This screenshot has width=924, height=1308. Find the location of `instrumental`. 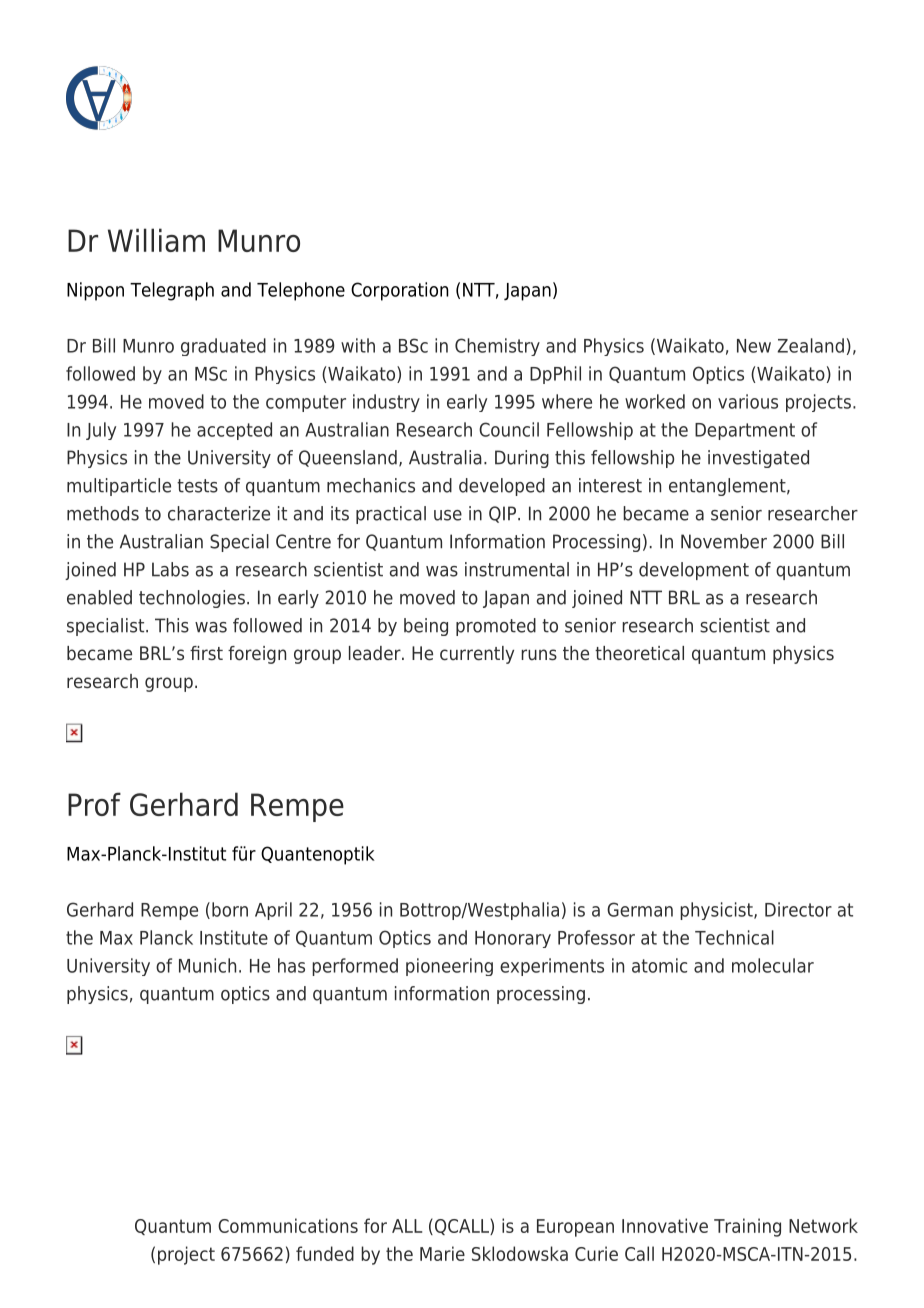

instrumental is located at coordinates (517, 569).
